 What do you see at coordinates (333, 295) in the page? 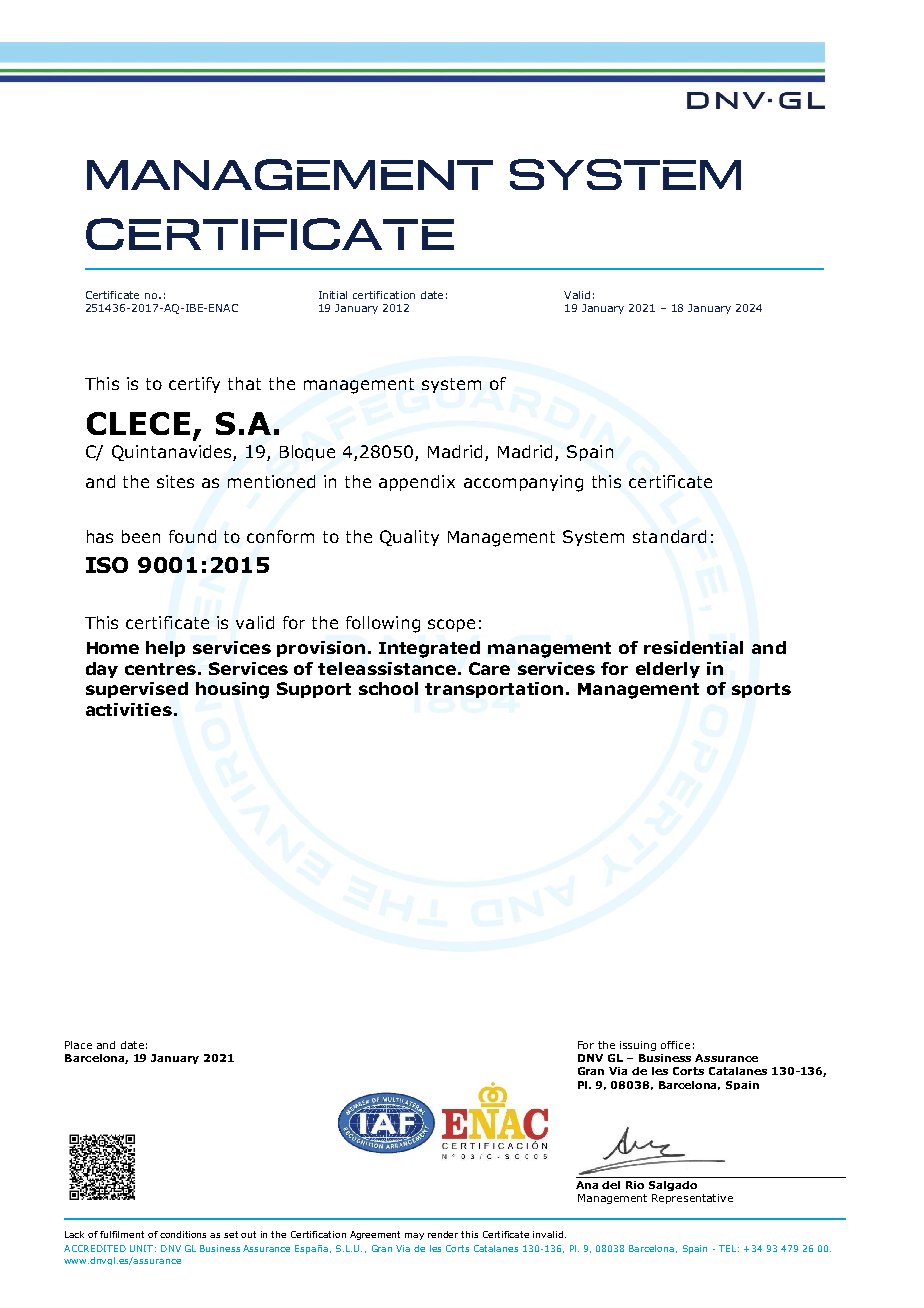
I see `Initial` at bounding box center [333, 295].
